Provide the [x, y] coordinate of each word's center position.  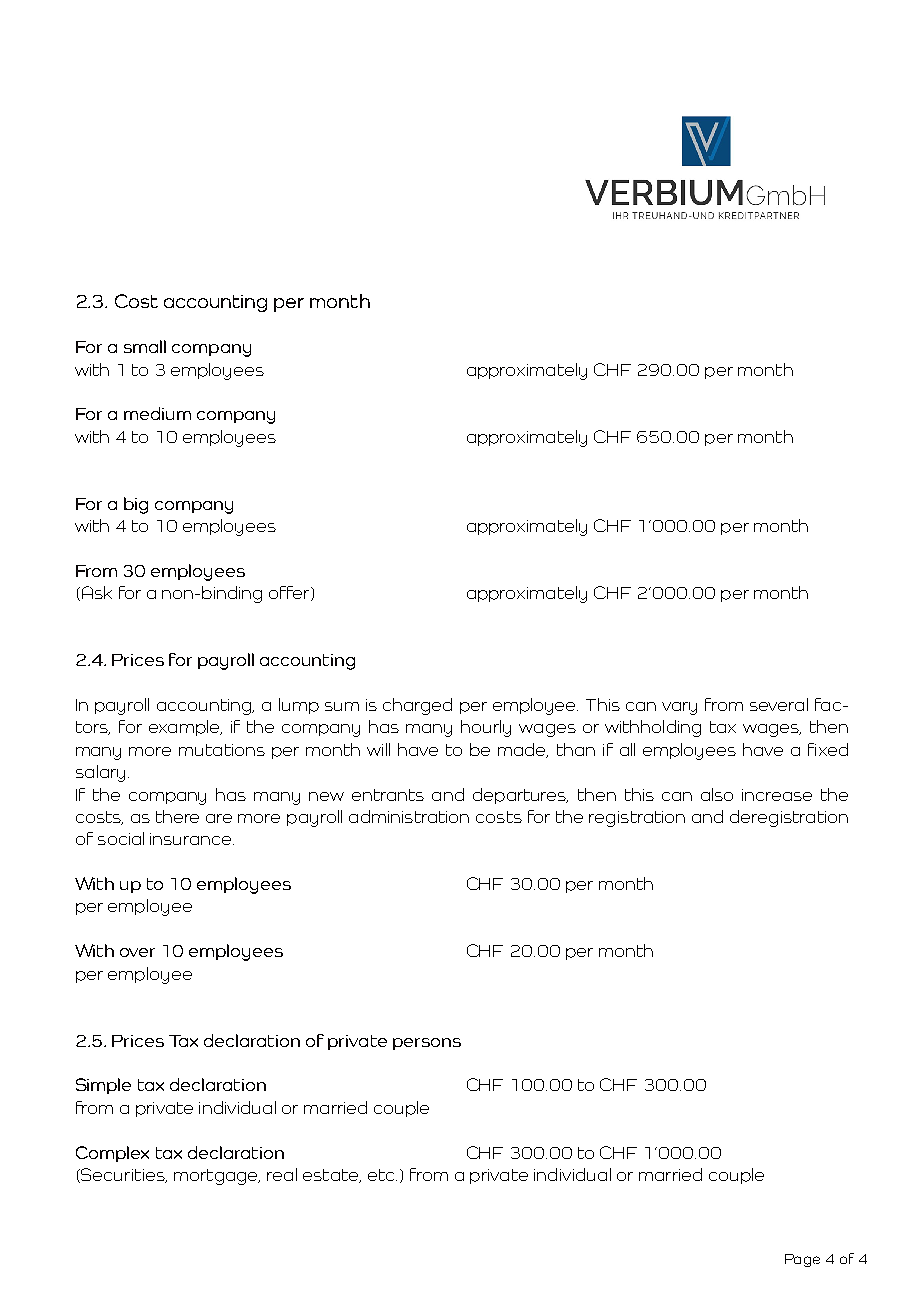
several [779, 704]
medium [157, 413]
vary [679, 708]
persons [427, 1044]
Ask [97, 592]
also [717, 794]
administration [409, 816]
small [145, 346]
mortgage [217, 1177]
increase [777, 795]
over [137, 952]
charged [417, 706]
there [177, 816]
